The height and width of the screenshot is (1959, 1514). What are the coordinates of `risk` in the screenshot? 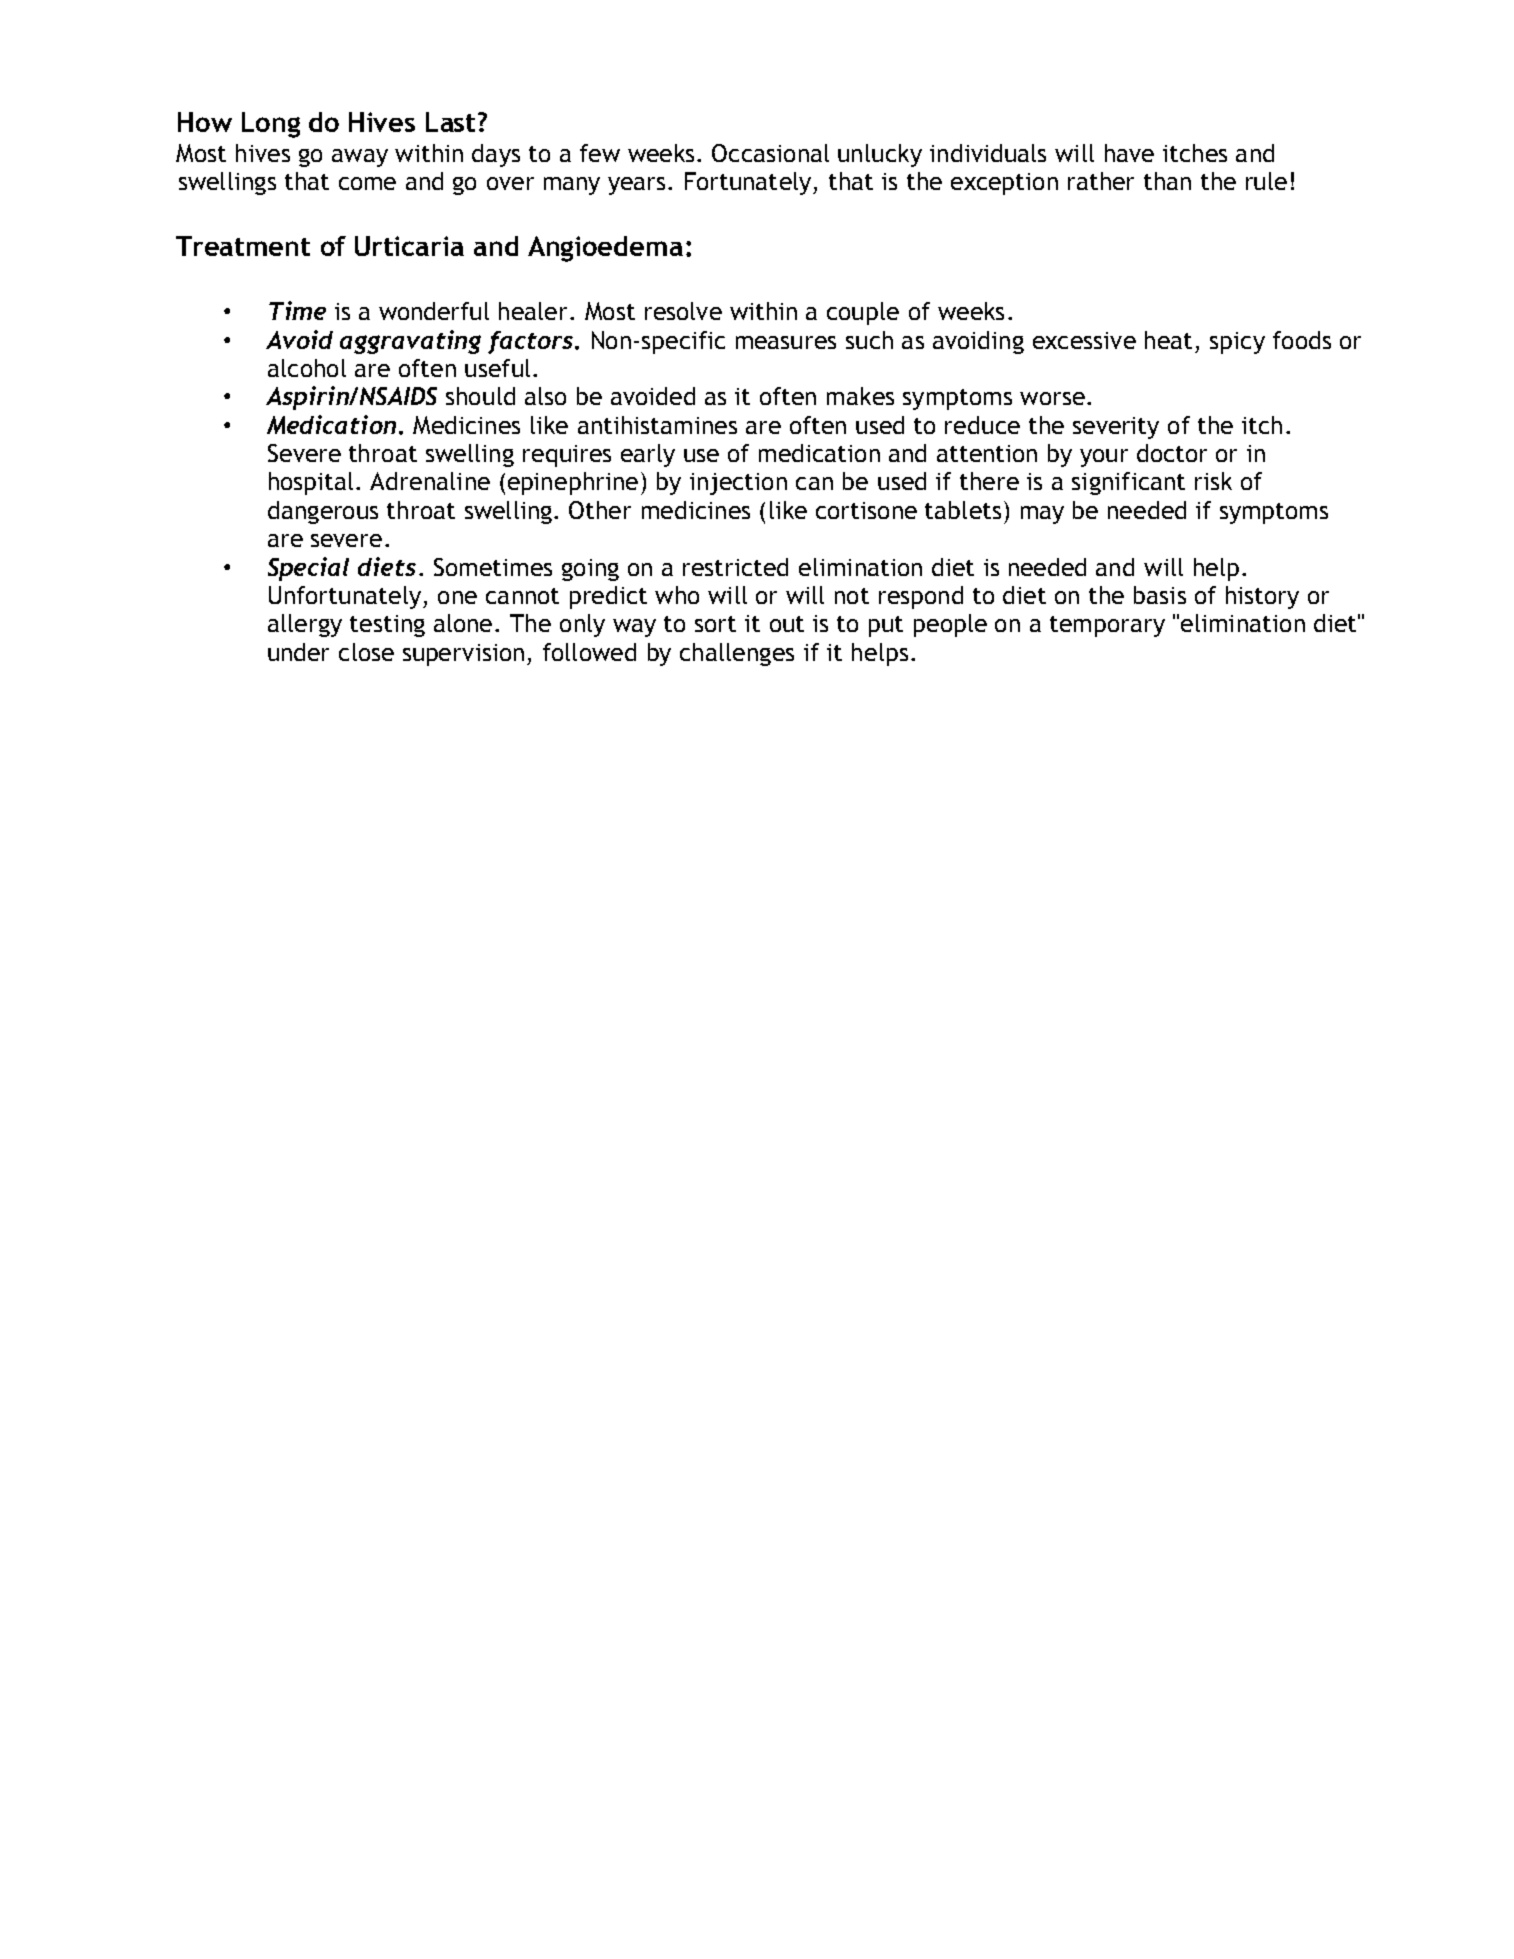 It's located at (1213, 481).
